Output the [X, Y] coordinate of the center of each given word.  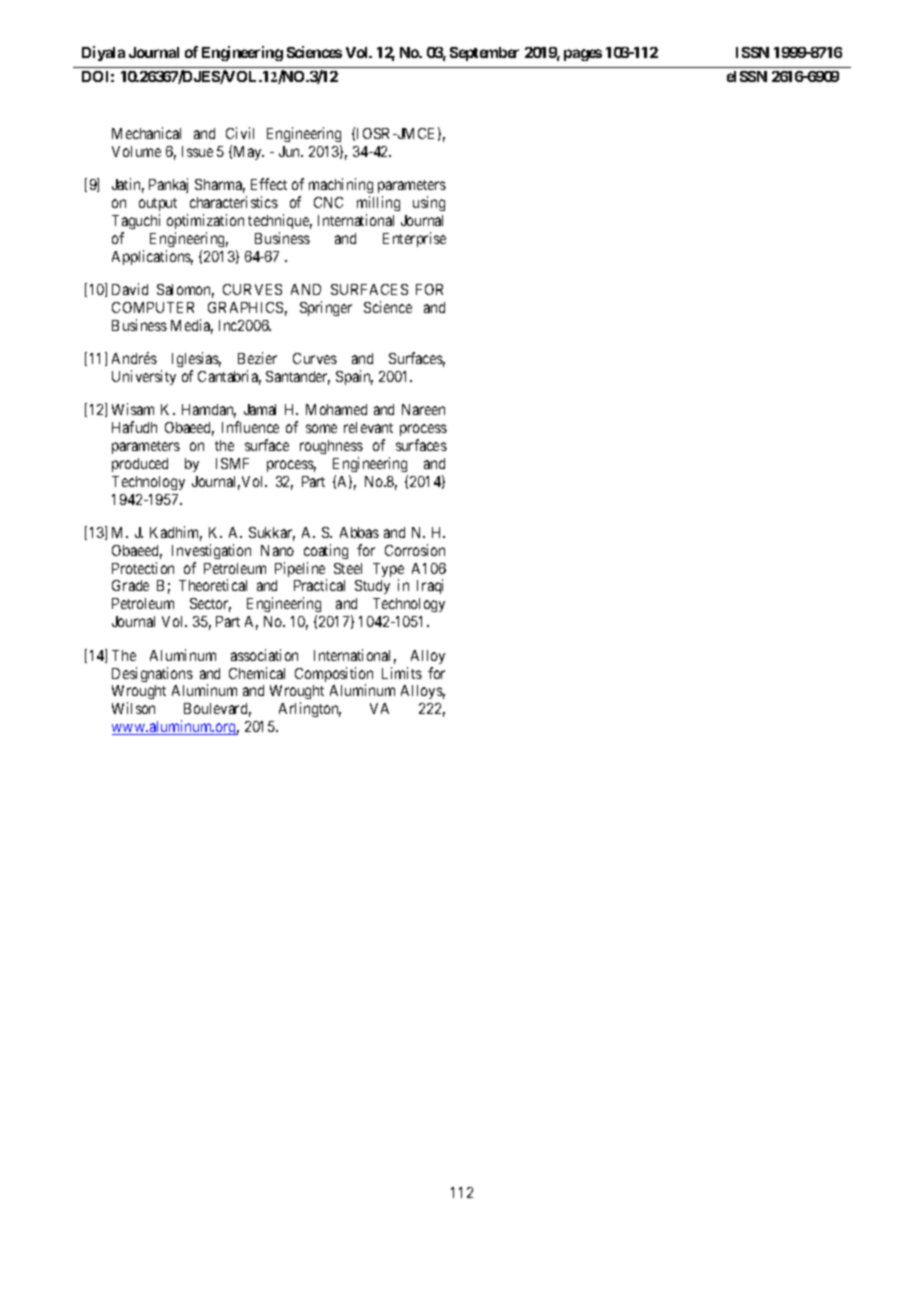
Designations [152, 674]
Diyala [103, 53]
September [484, 54]
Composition [334, 676]
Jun [291, 151]
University [144, 377]
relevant [368, 427]
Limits [402, 673]
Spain [354, 377]
